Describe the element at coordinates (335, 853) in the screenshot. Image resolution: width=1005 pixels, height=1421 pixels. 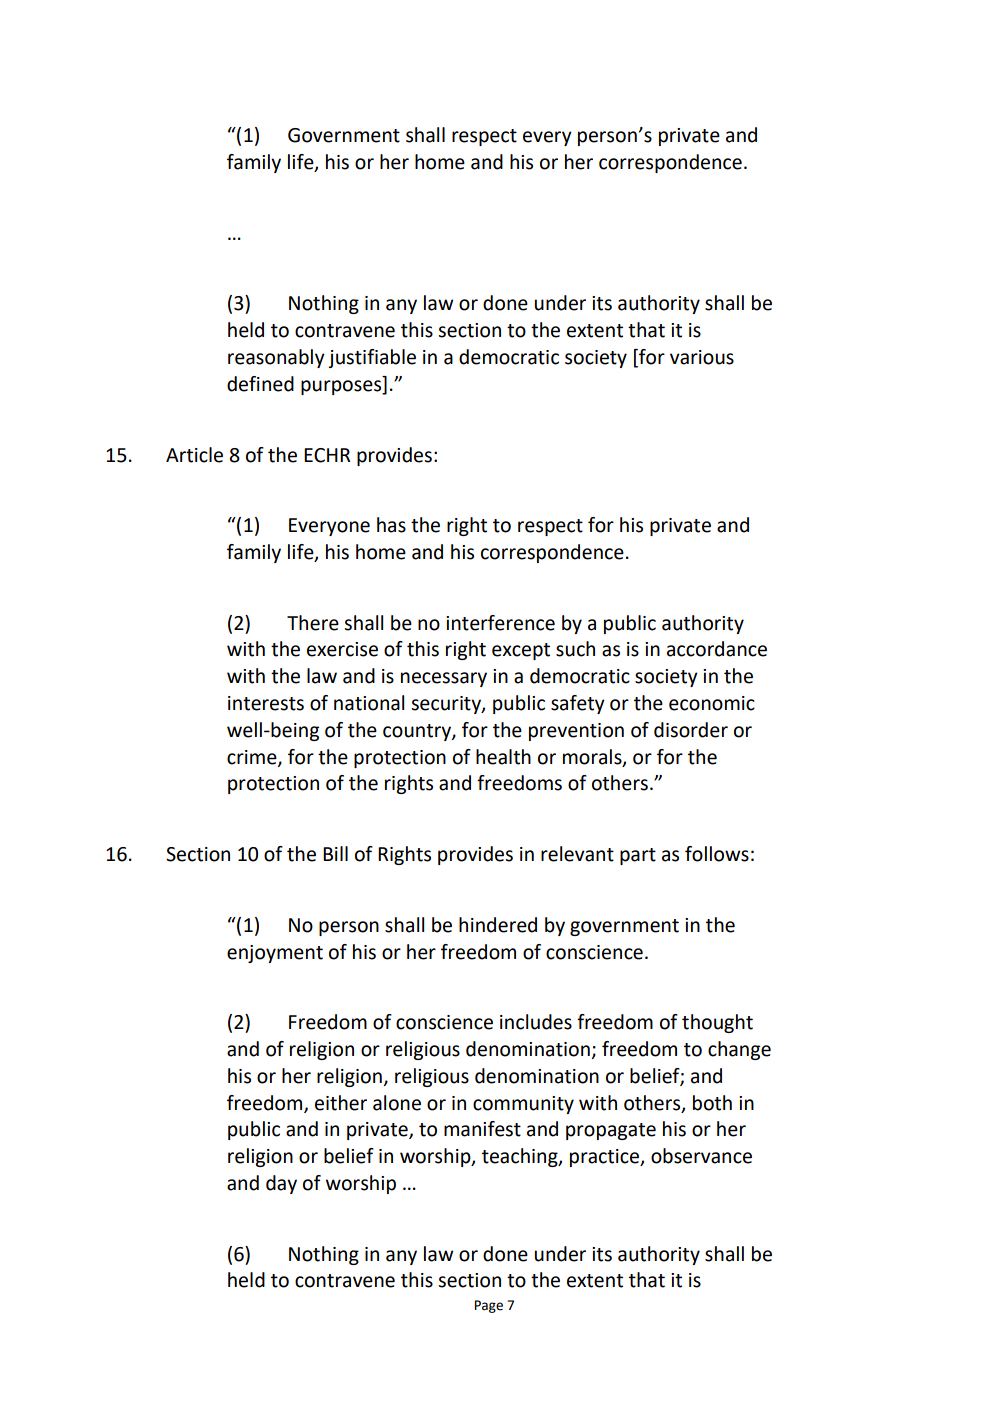
I see `Bill` at that location.
